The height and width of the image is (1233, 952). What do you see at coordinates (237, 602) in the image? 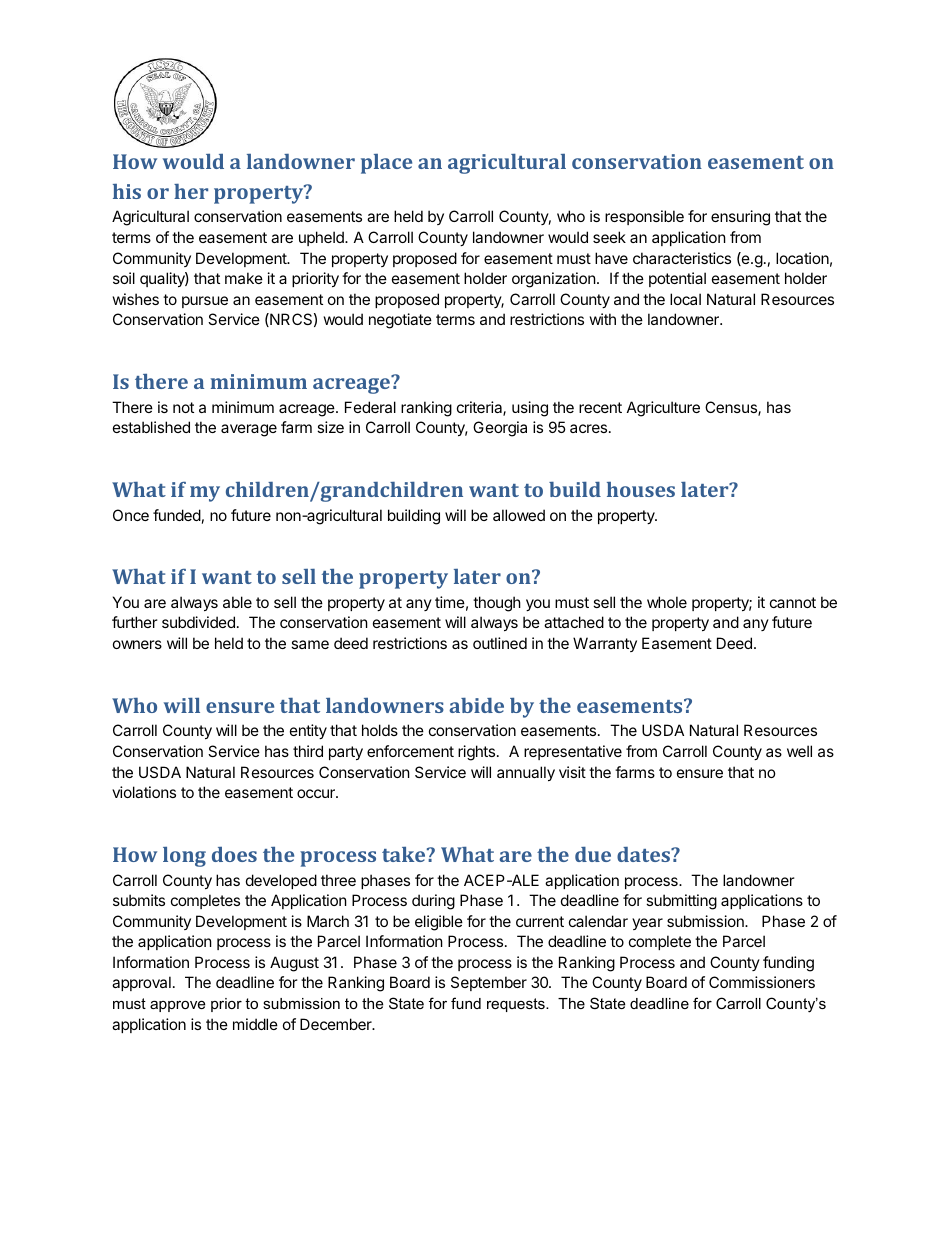
I see `able` at bounding box center [237, 602].
